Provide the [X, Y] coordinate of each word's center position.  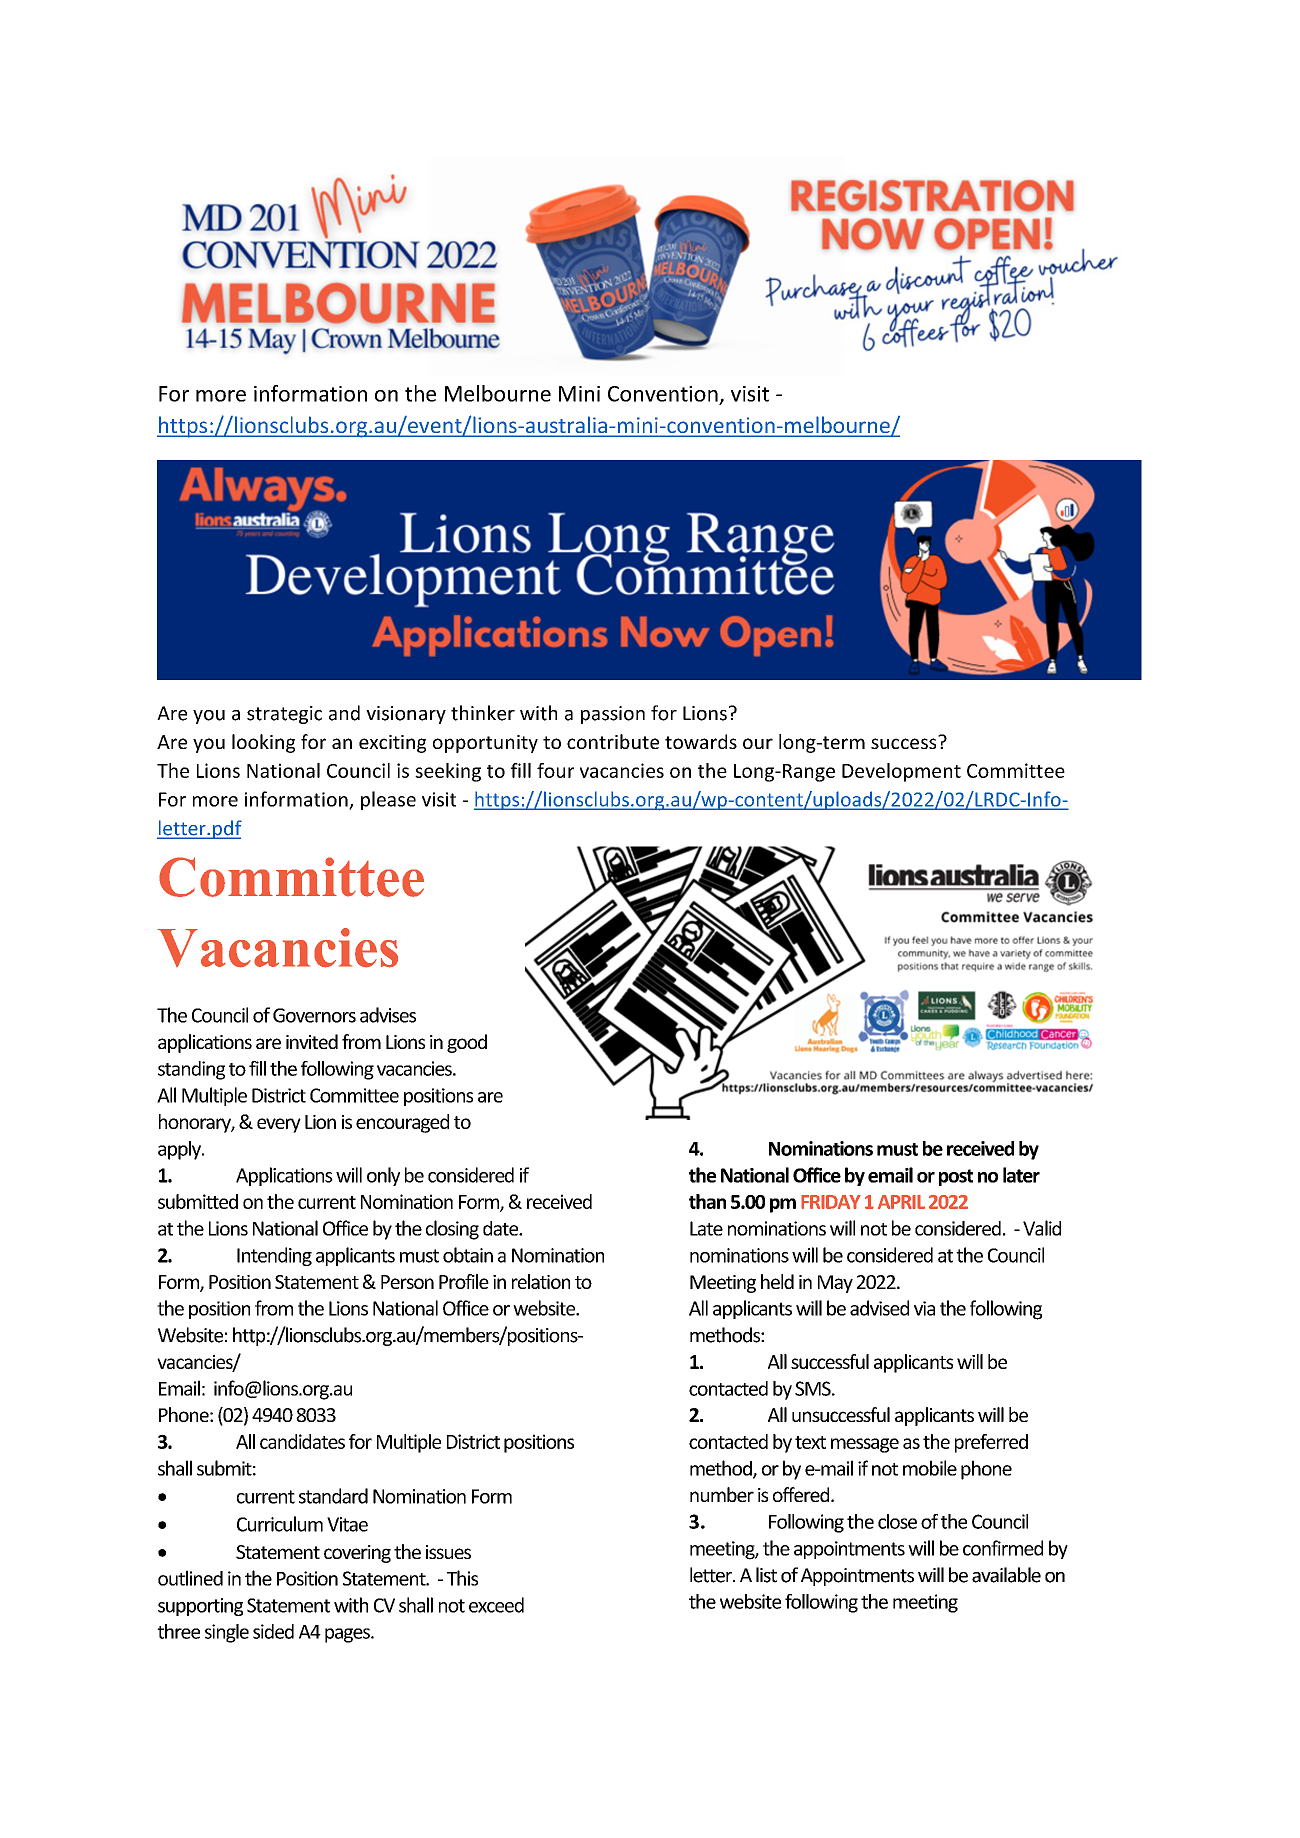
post [956, 1177]
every [279, 1125]
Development [901, 772]
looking [263, 743]
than [707, 1201]
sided [273, 1631]
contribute [613, 741]
